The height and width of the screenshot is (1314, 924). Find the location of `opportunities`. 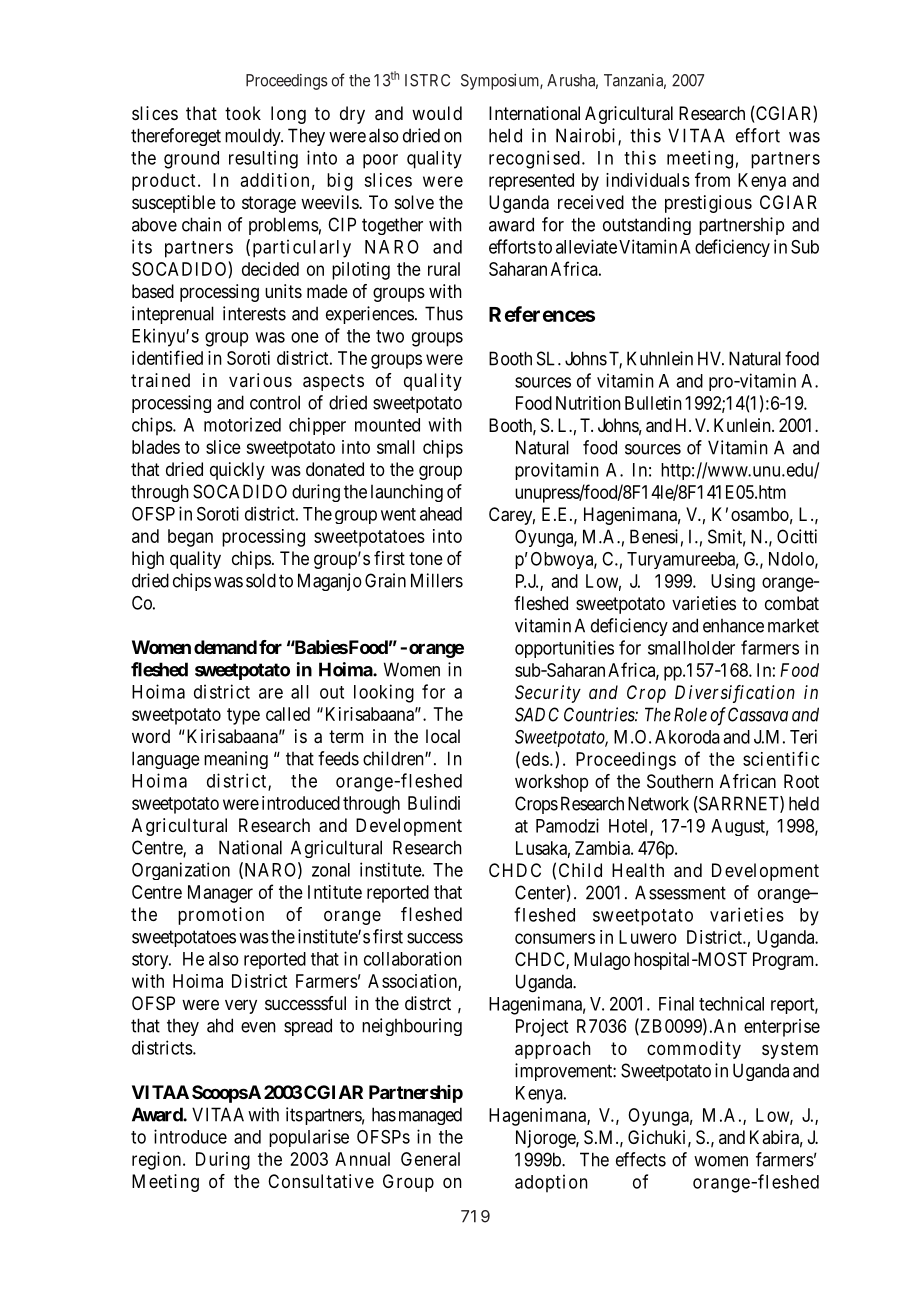

opportunities is located at coordinates (564, 649).
